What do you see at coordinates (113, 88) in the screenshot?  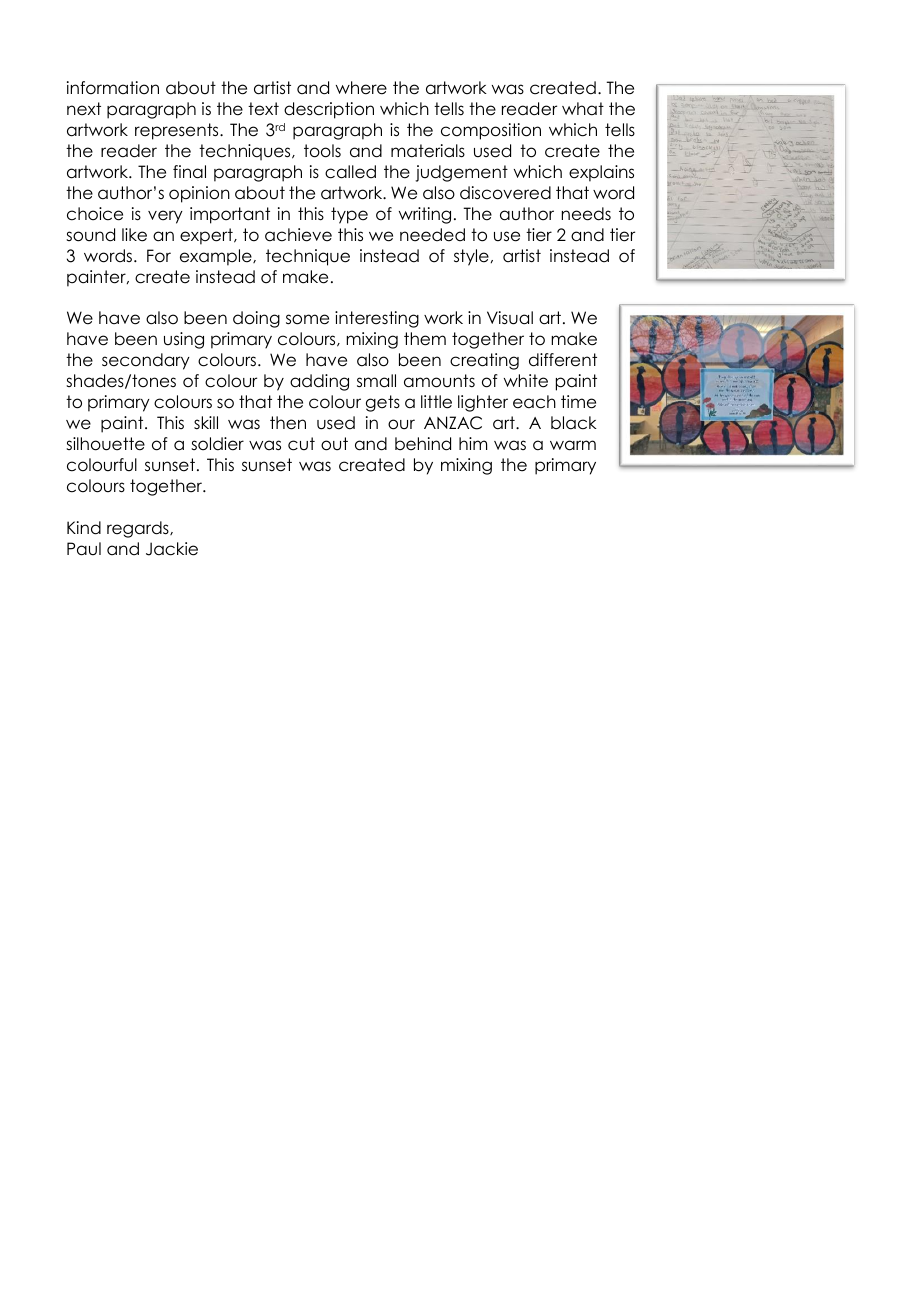 I see `information` at bounding box center [113, 88].
